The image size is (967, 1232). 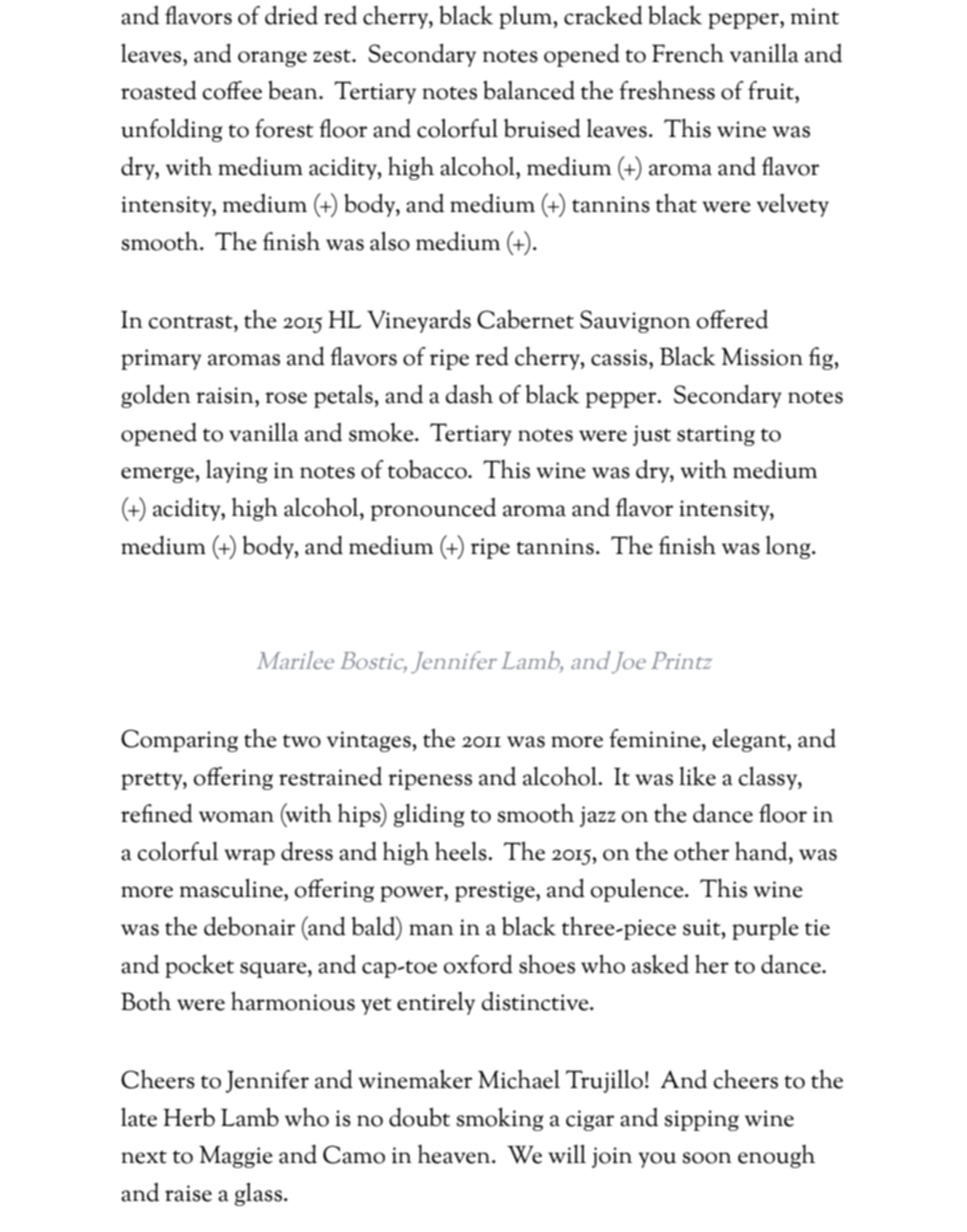 I want to click on masculine, so click(x=232, y=888).
